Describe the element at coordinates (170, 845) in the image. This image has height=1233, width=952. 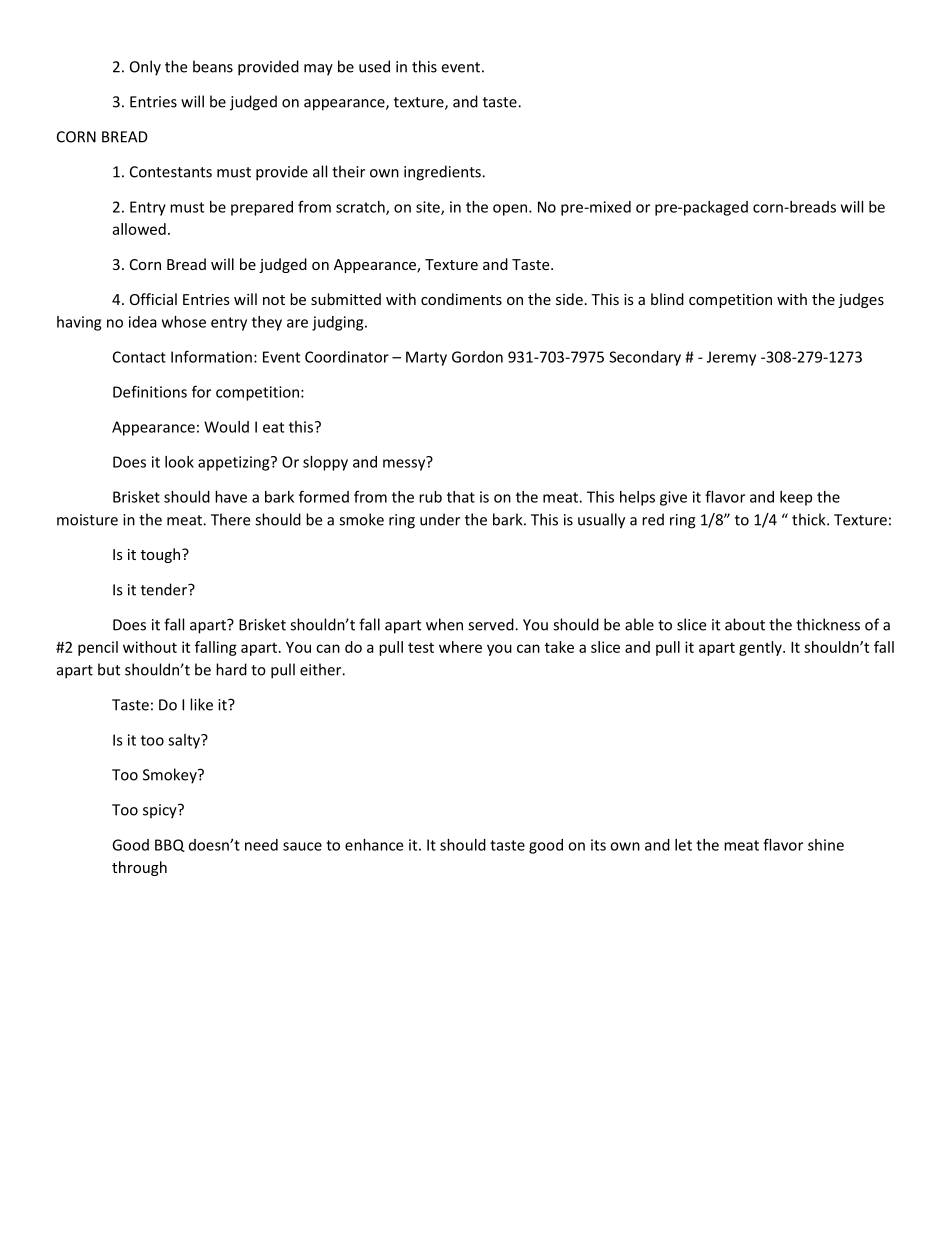
I see `BBQ` at that location.
